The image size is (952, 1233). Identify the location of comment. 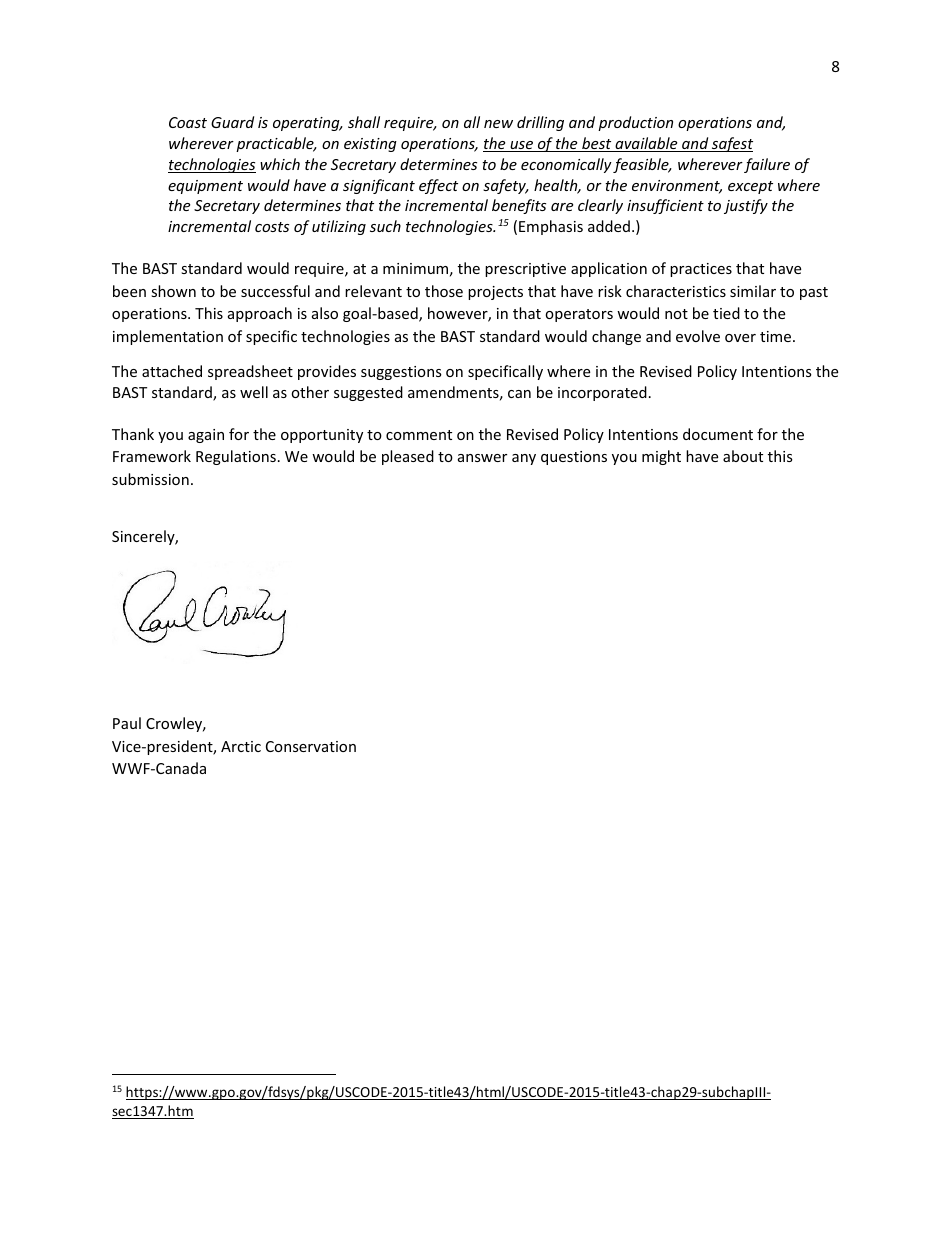
(419, 435).
